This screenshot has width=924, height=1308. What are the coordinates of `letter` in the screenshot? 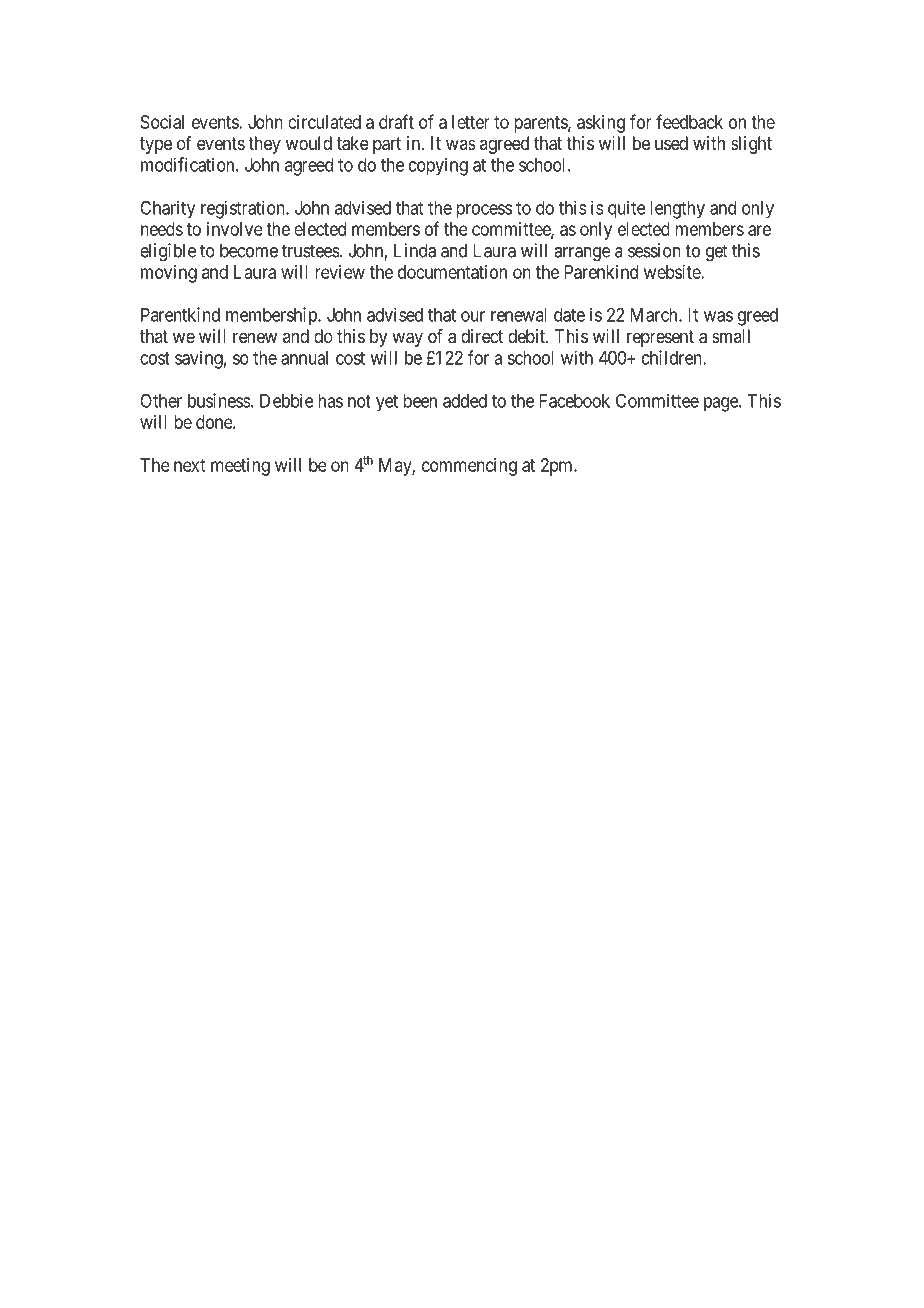 It's located at (471, 122).
